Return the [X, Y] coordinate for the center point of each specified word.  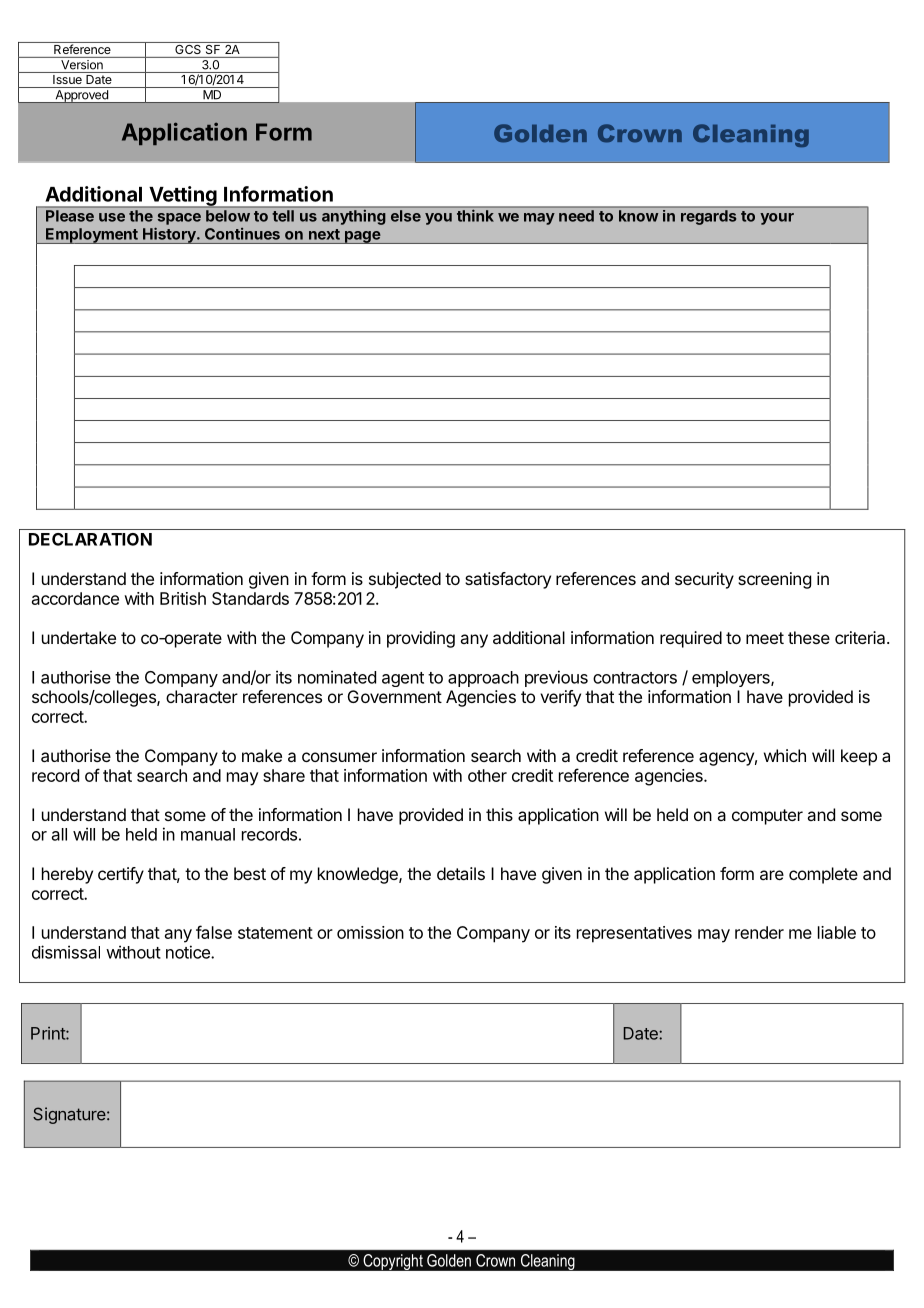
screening [774, 580]
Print [49, 1033]
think [475, 216]
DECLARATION [90, 539]
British [183, 598]
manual [208, 834]
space [179, 219]
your [777, 219]
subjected [405, 580]
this [499, 814]
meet [765, 638]
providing [421, 639]
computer [767, 817]
